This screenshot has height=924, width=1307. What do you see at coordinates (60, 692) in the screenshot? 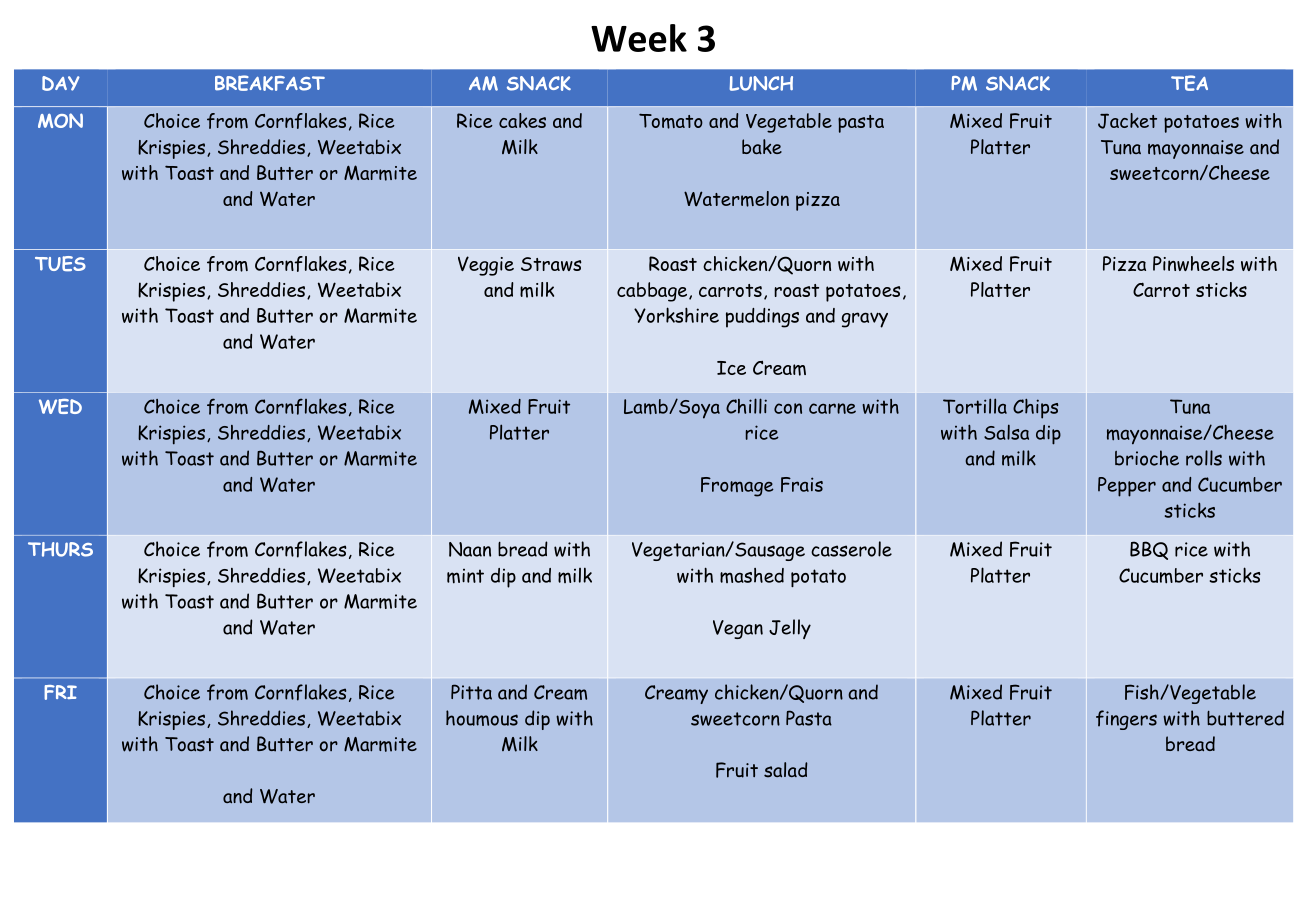
I see `FRI` at bounding box center [60, 692].
